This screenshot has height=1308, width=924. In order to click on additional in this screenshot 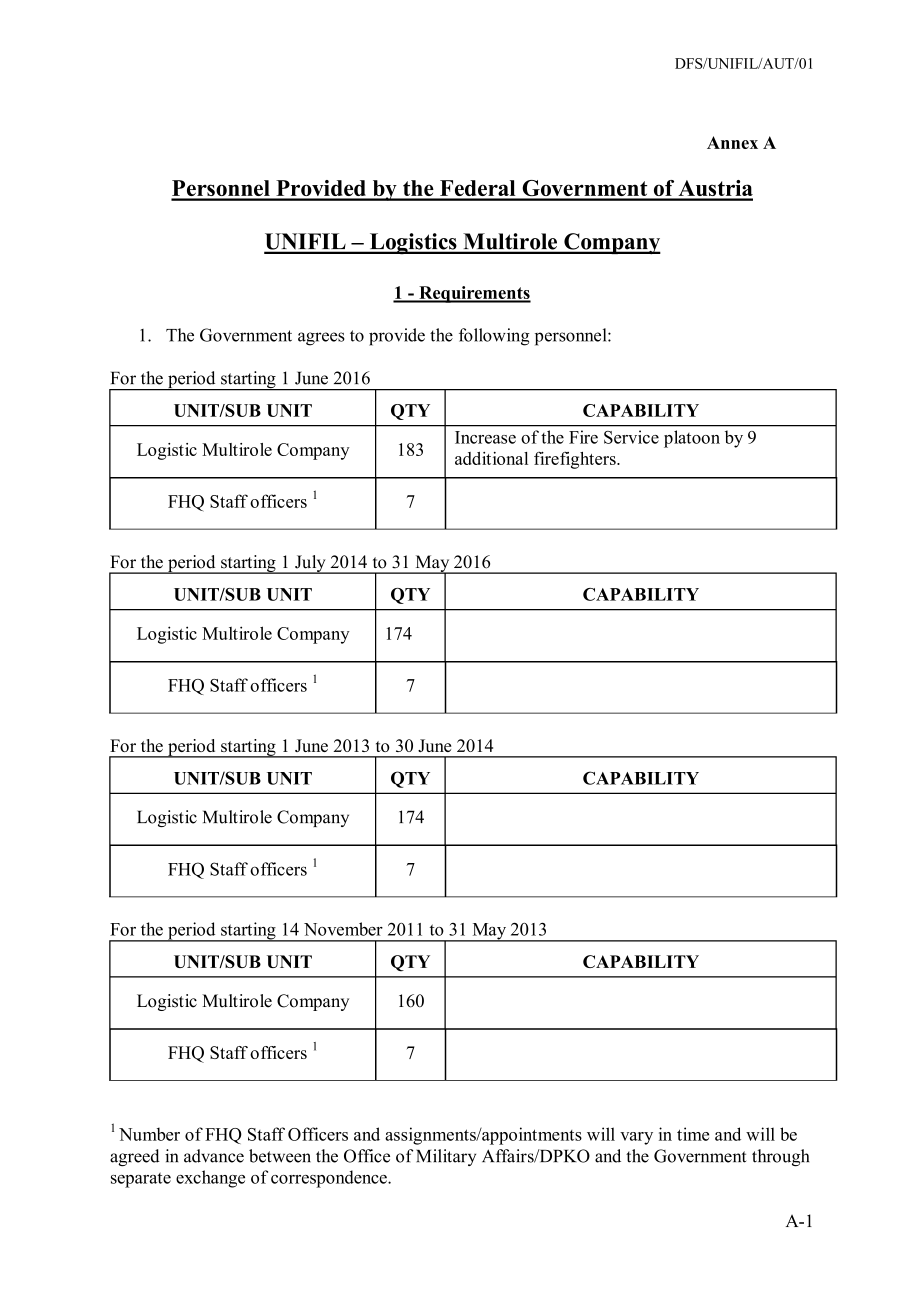, I will do `click(491, 458)`.
